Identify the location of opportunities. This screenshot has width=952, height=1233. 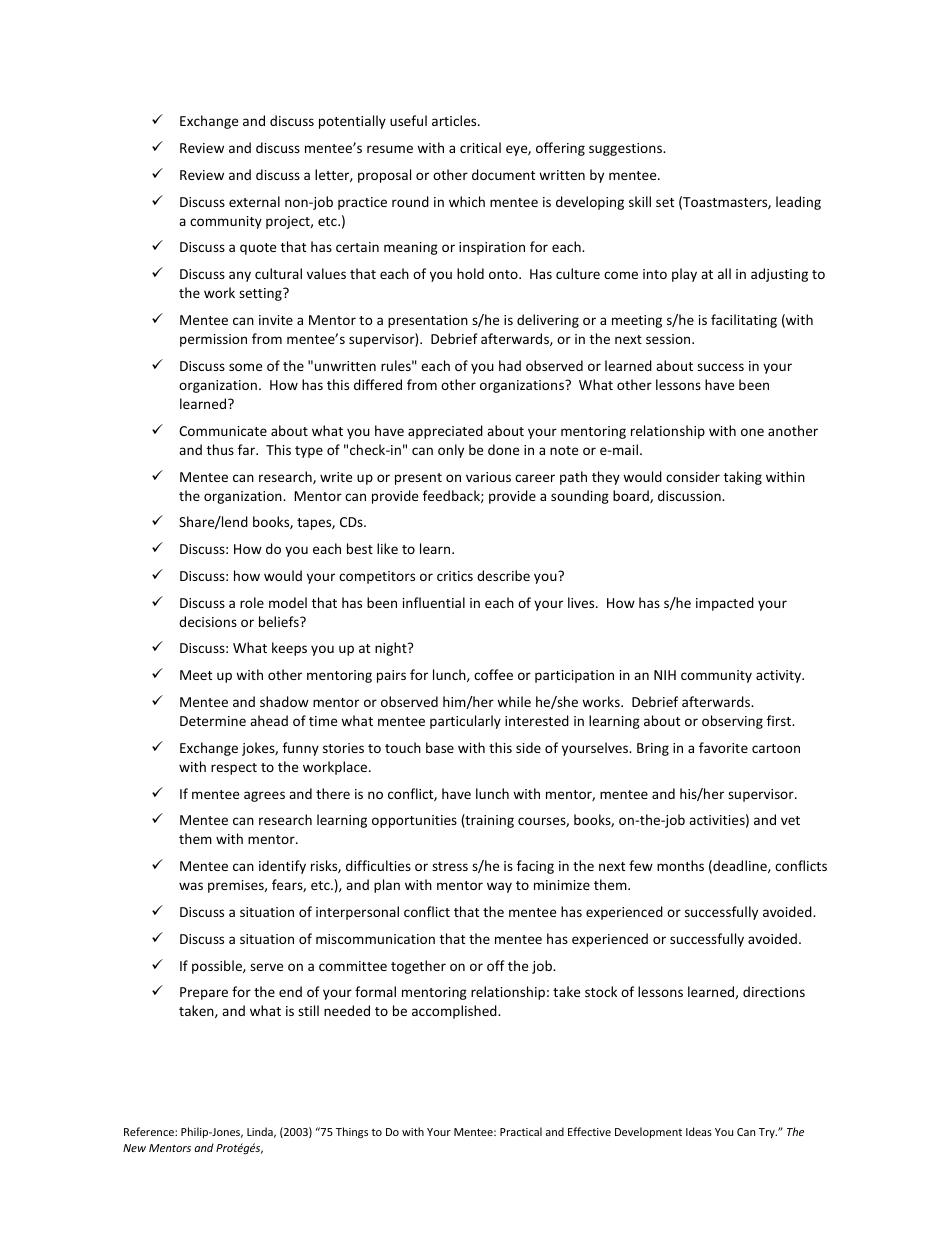
(414, 821).
